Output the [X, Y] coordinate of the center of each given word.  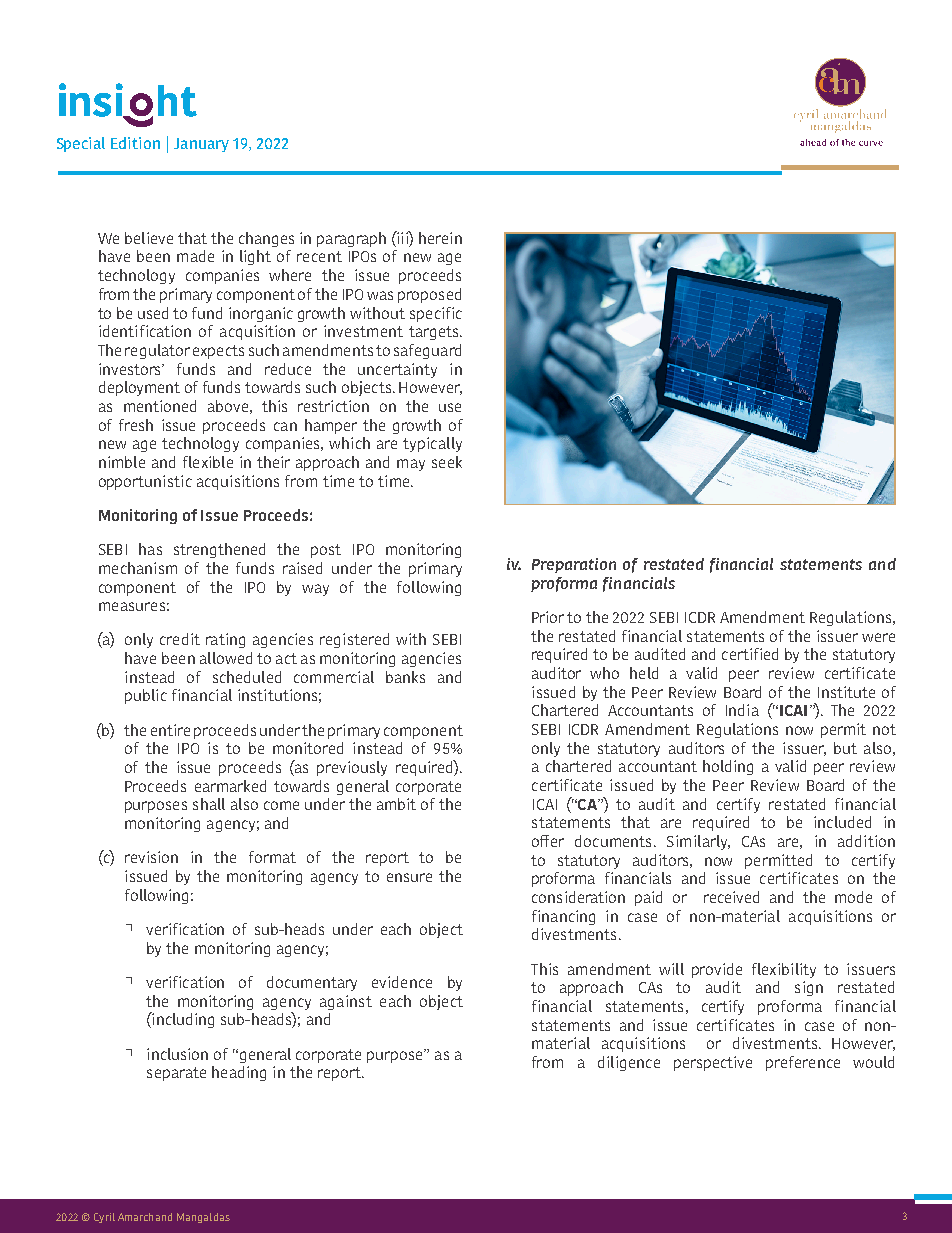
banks [405, 677]
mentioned [160, 406]
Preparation [574, 565]
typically [432, 444]
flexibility [784, 970]
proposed [429, 295]
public [146, 696]
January [201, 145]
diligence [629, 1063]
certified [750, 654]
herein [440, 238]
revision [151, 857]
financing [563, 917]
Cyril [104, 1218]
